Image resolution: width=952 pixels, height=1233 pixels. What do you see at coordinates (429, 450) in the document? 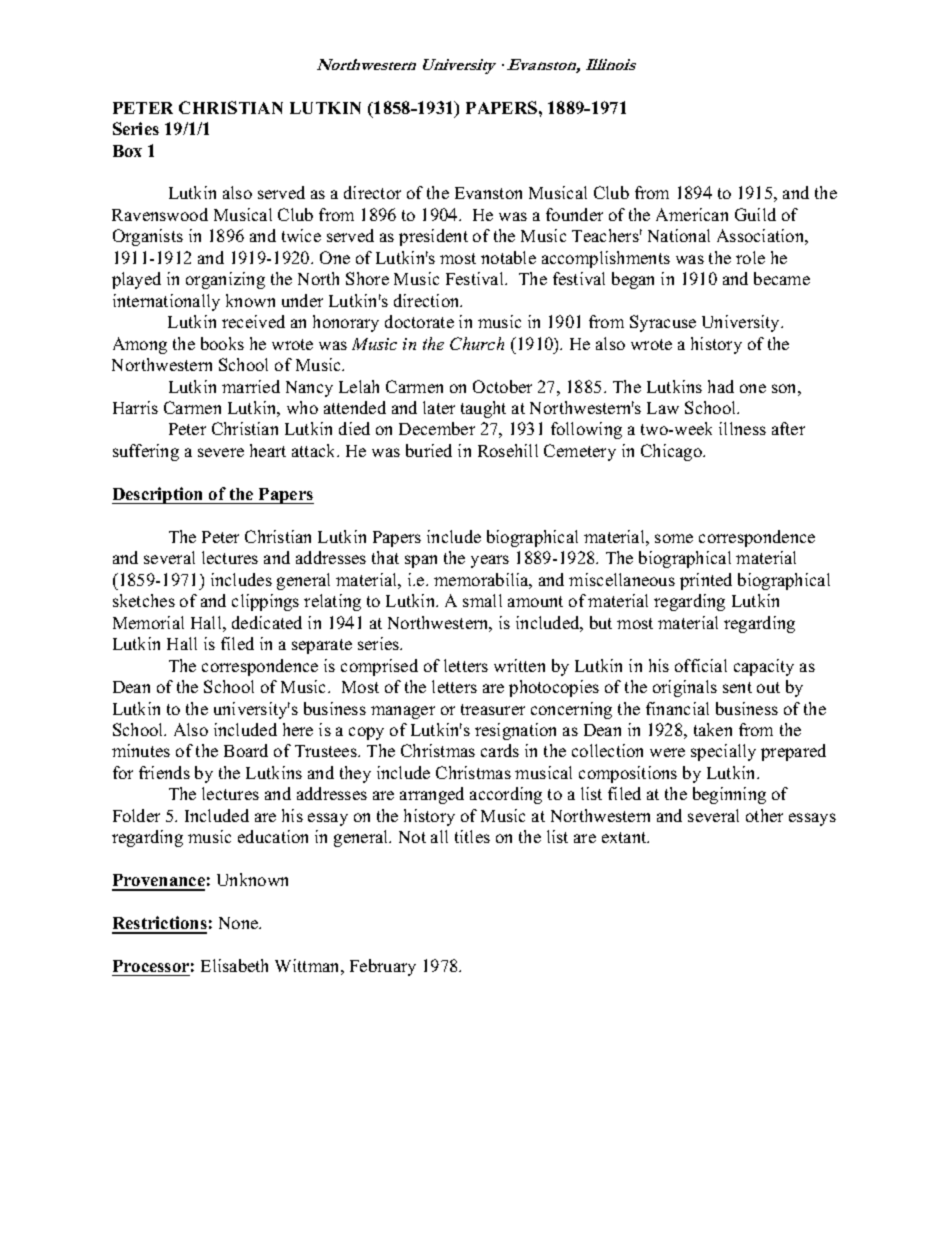
I see `buried` at bounding box center [429, 450].
